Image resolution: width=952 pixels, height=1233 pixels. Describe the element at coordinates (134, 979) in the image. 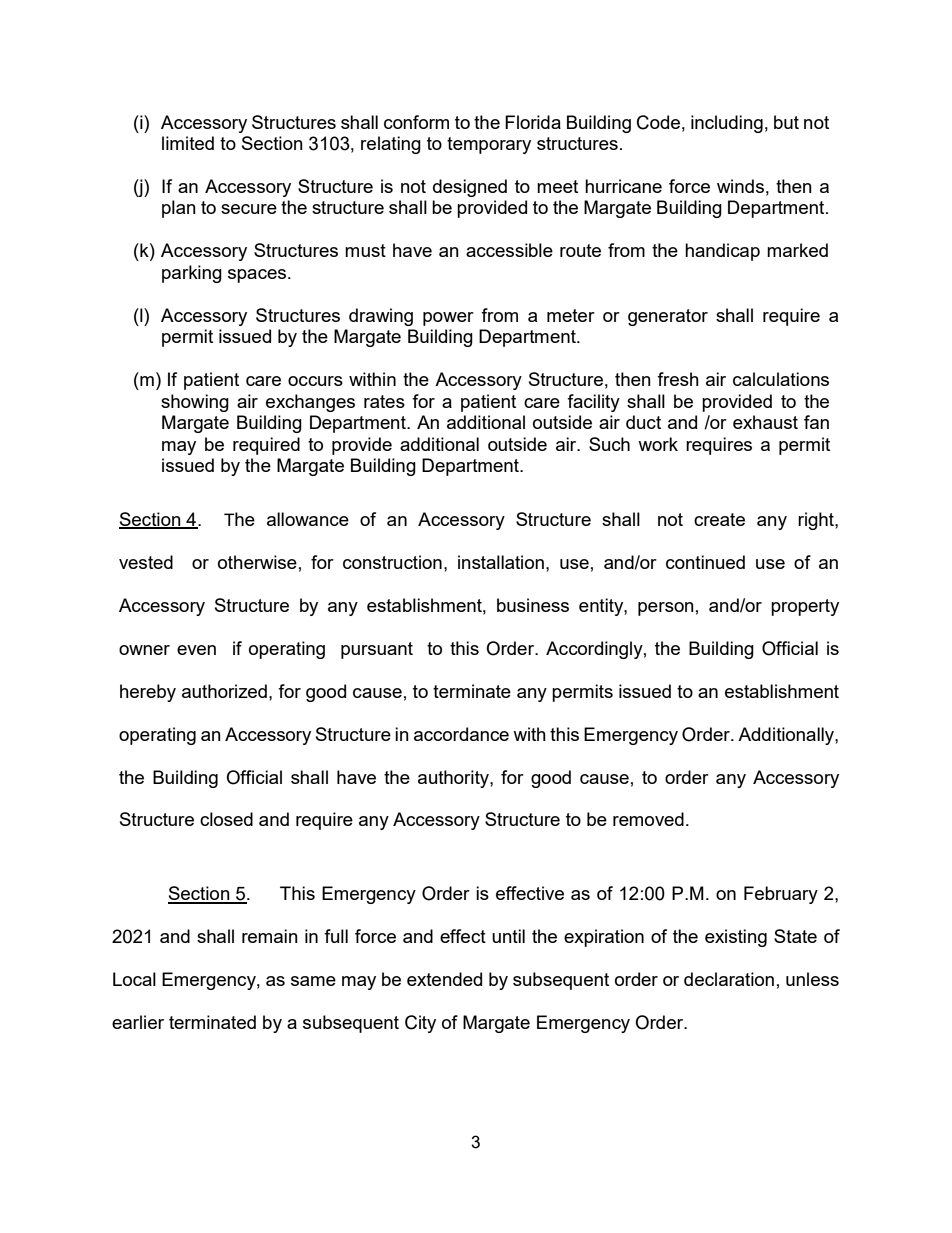

I see `Local` at that location.
